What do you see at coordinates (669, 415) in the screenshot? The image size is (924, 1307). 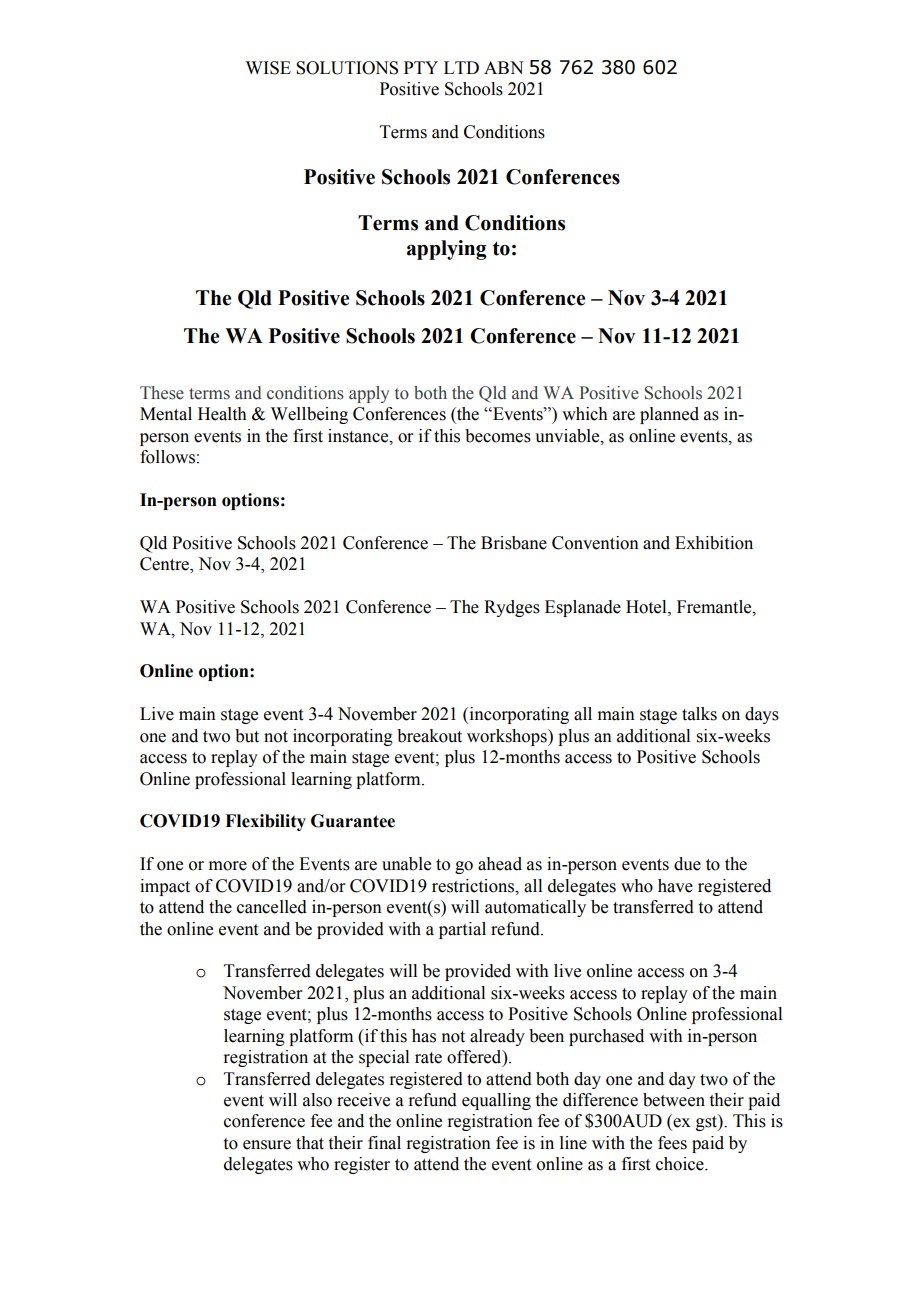 I see `planned` at bounding box center [669, 415].
